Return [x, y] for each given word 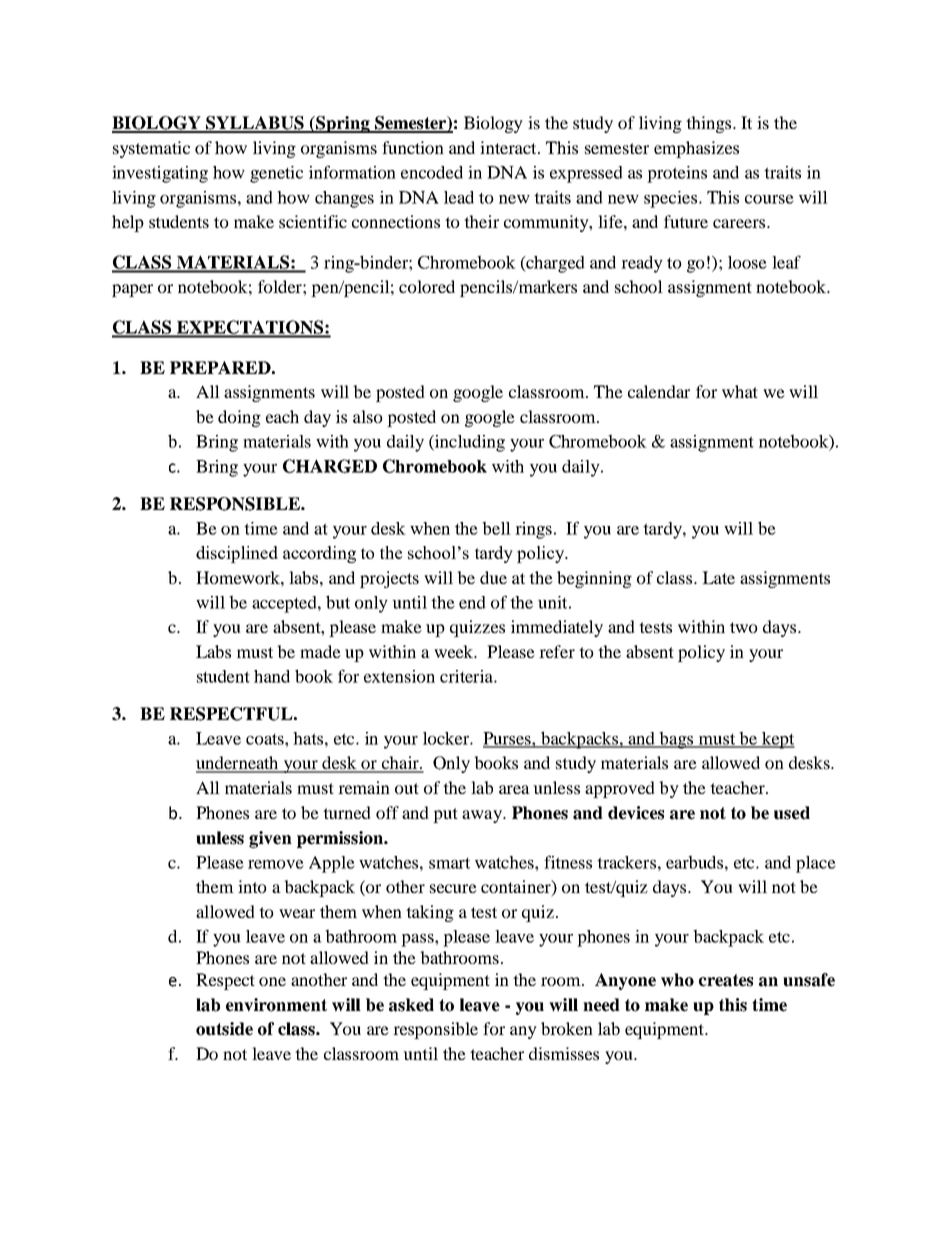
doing [239, 418]
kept [777, 740]
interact [509, 147]
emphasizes [696, 149]
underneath [238, 764]
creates [726, 980]
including [469, 443]
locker [447, 738]
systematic [151, 149]
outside [224, 1029]
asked [411, 1005]
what [740, 391]
